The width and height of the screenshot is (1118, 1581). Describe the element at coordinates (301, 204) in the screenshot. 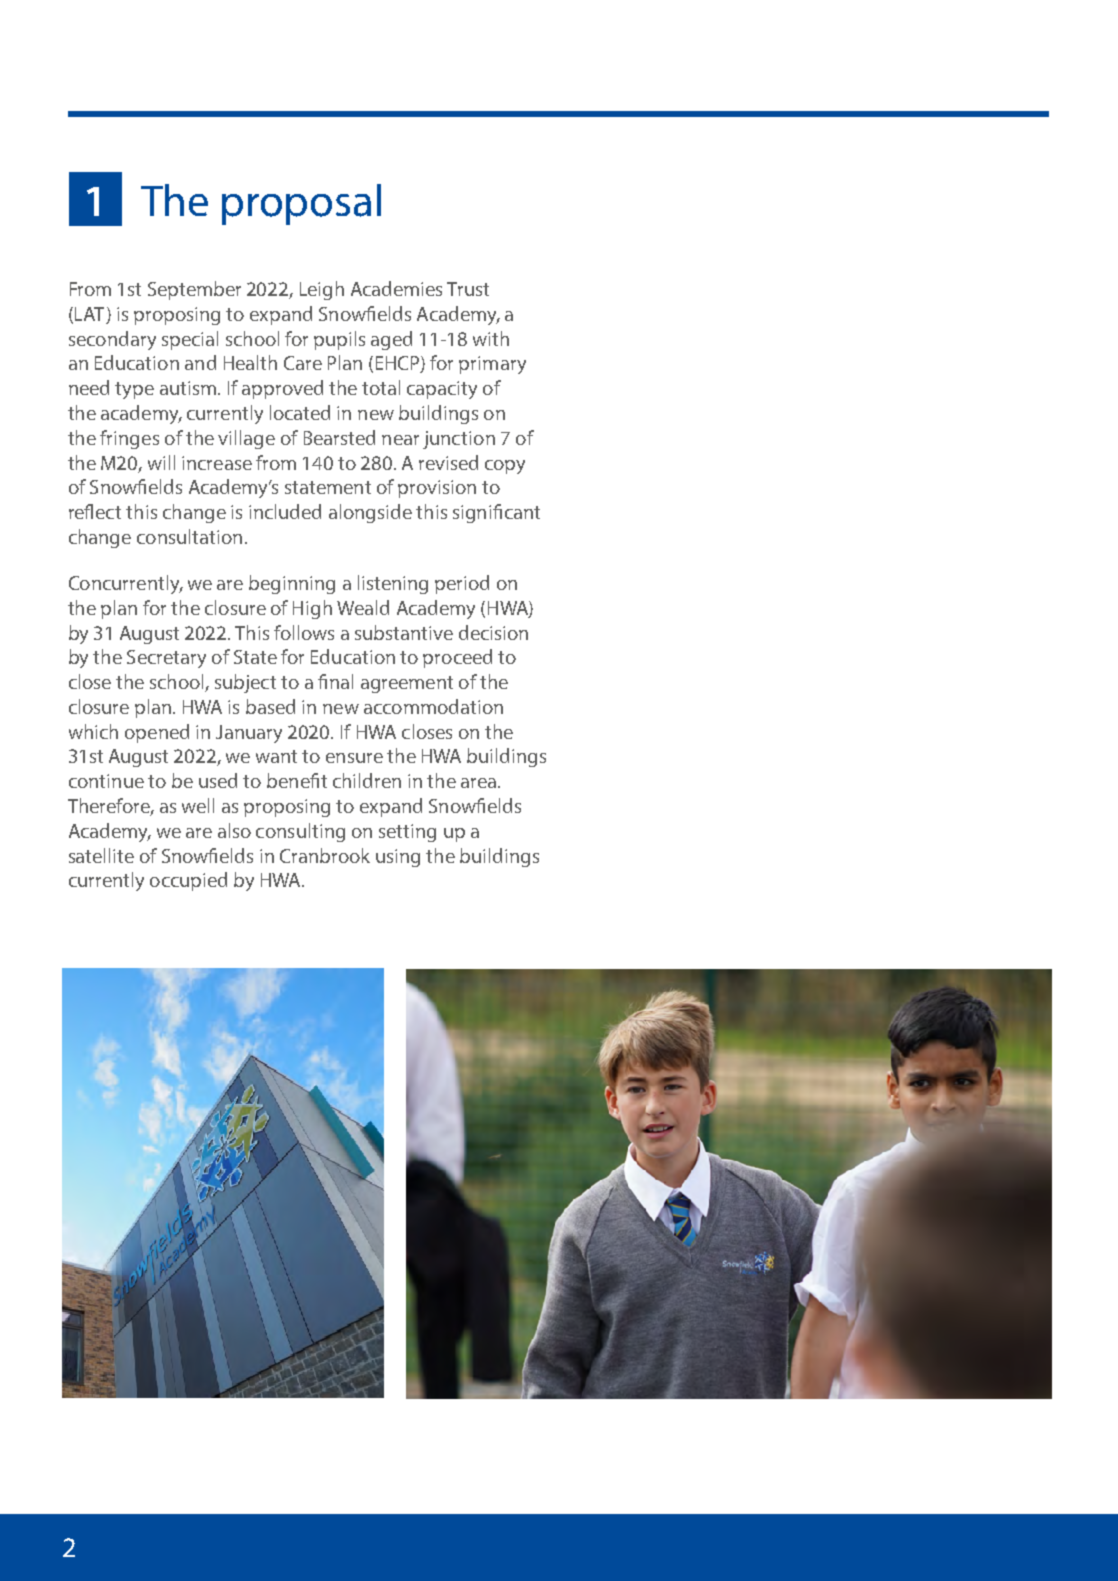

I see `proposal` at that location.
